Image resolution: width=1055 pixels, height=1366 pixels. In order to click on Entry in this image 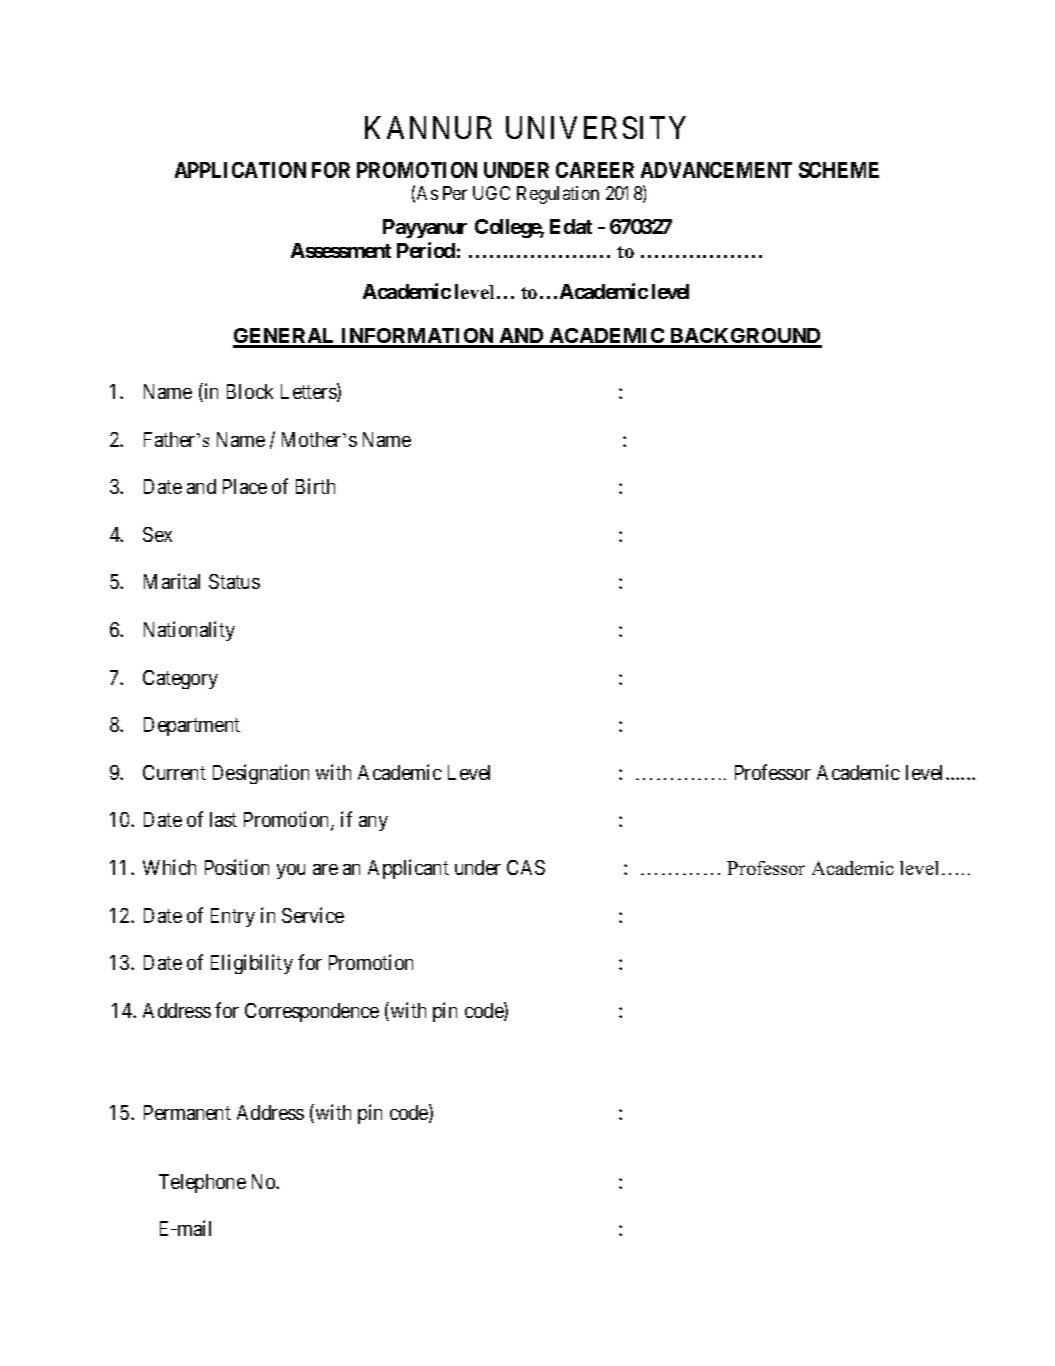, I will do `click(233, 917)`.
